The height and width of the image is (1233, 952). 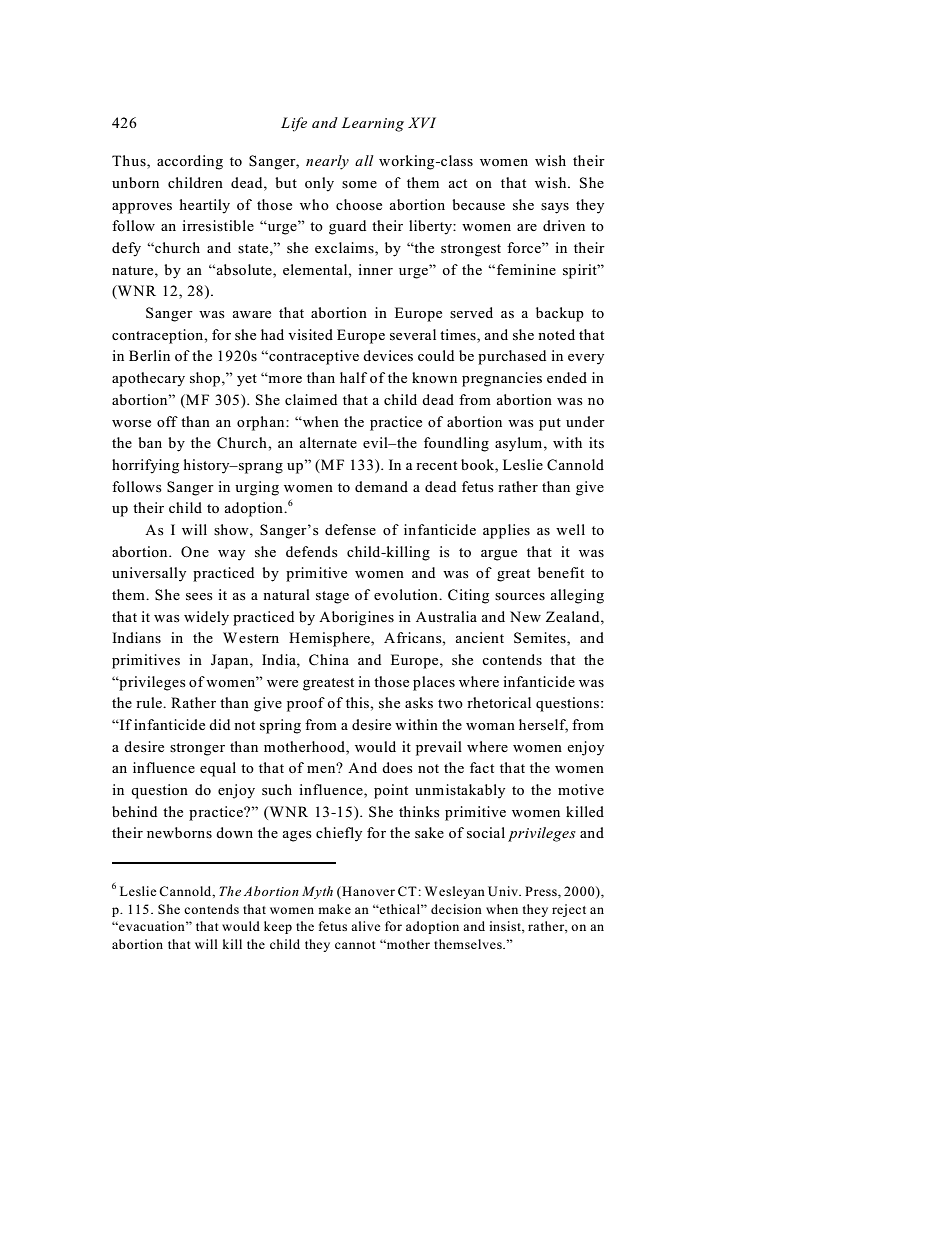 I want to click on alive, so click(x=366, y=926).
